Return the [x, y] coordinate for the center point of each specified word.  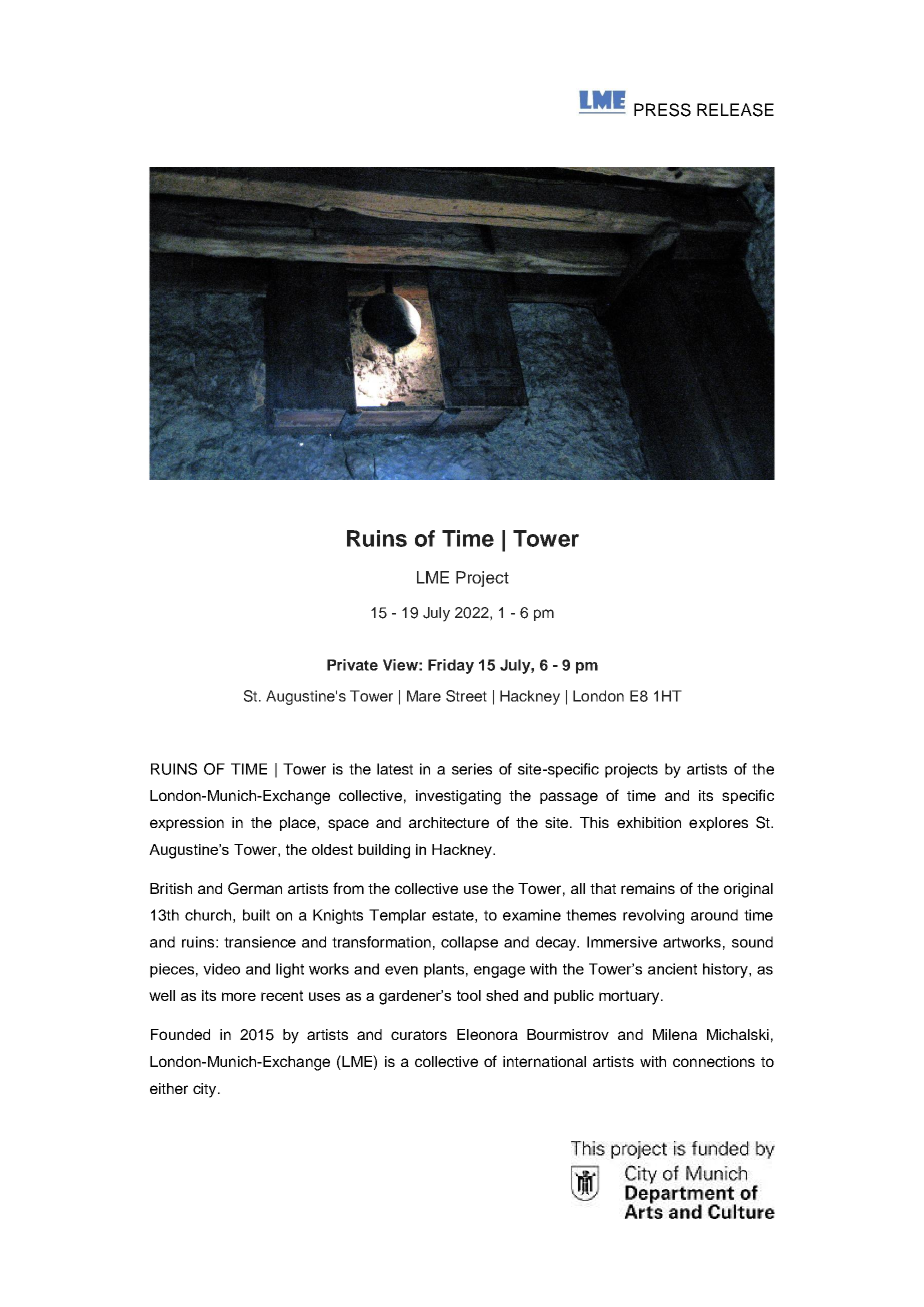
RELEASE [735, 110]
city [206, 1090]
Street [466, 696]
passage [569, 798]
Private [352, 665]
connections [714, 1061]
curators [419, 1035]
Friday [451, 666]
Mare [424, 696]
